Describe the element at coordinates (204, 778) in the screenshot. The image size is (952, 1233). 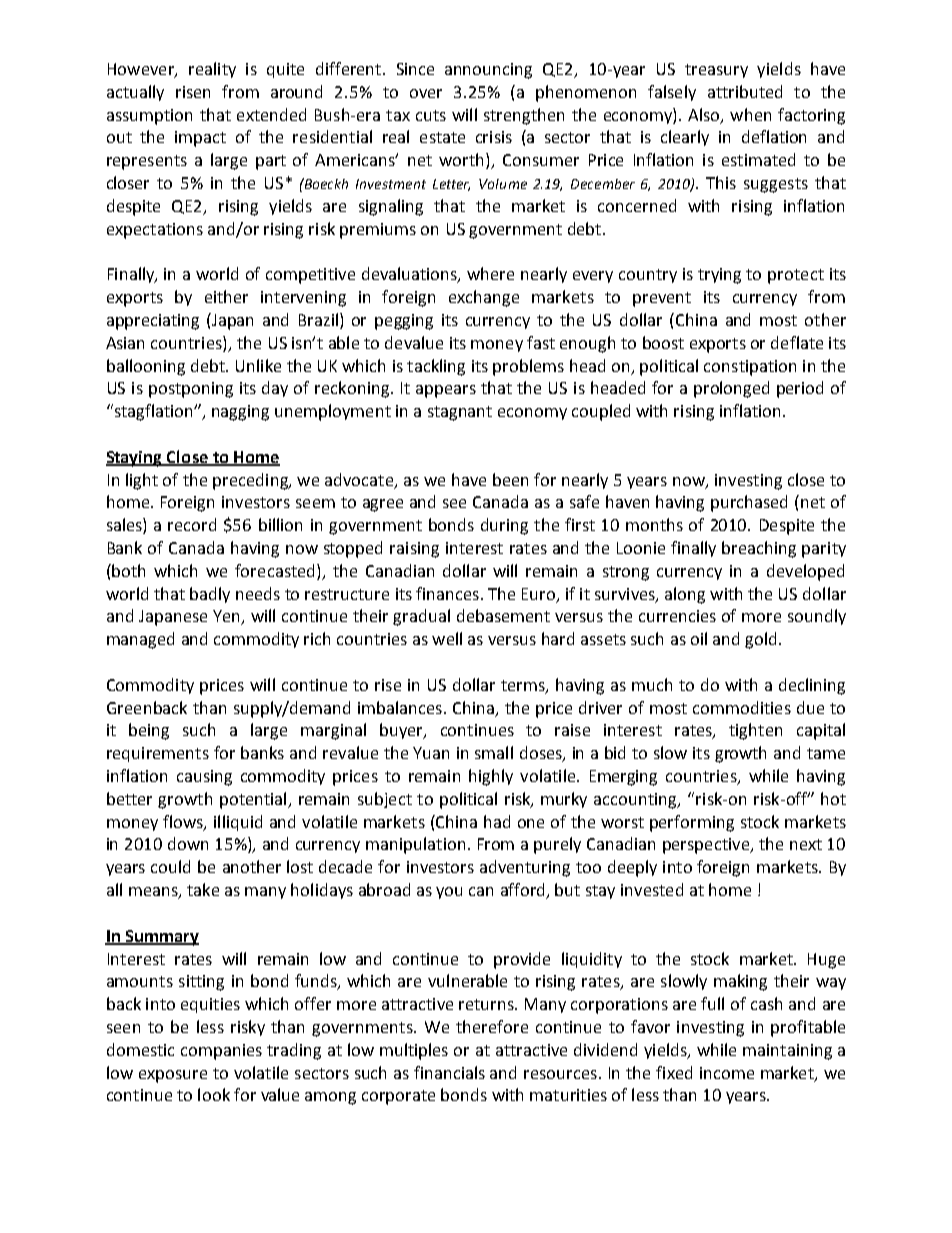
I see `causing` at that location.
